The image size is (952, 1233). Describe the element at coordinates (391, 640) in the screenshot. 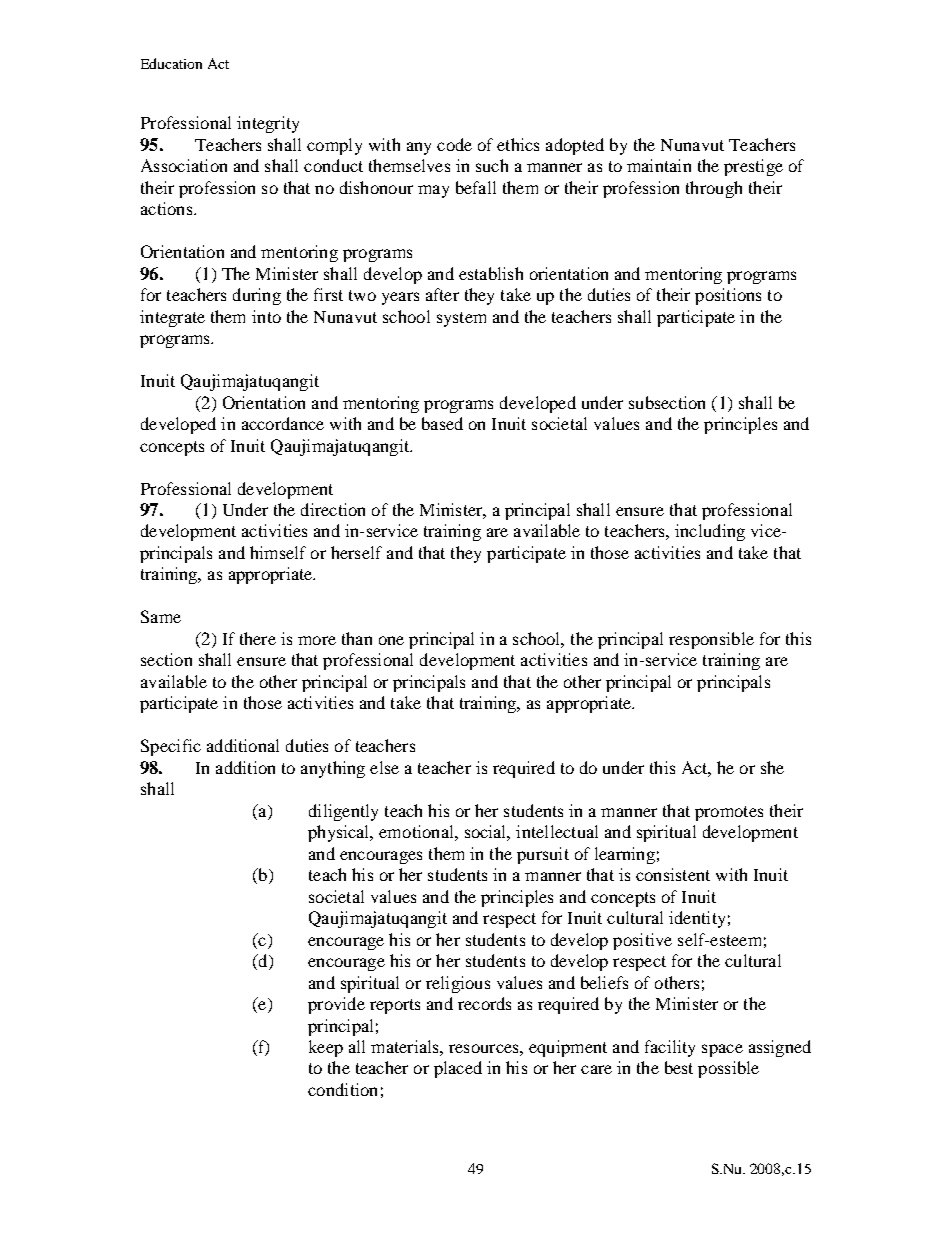

I see `one` at that location.
